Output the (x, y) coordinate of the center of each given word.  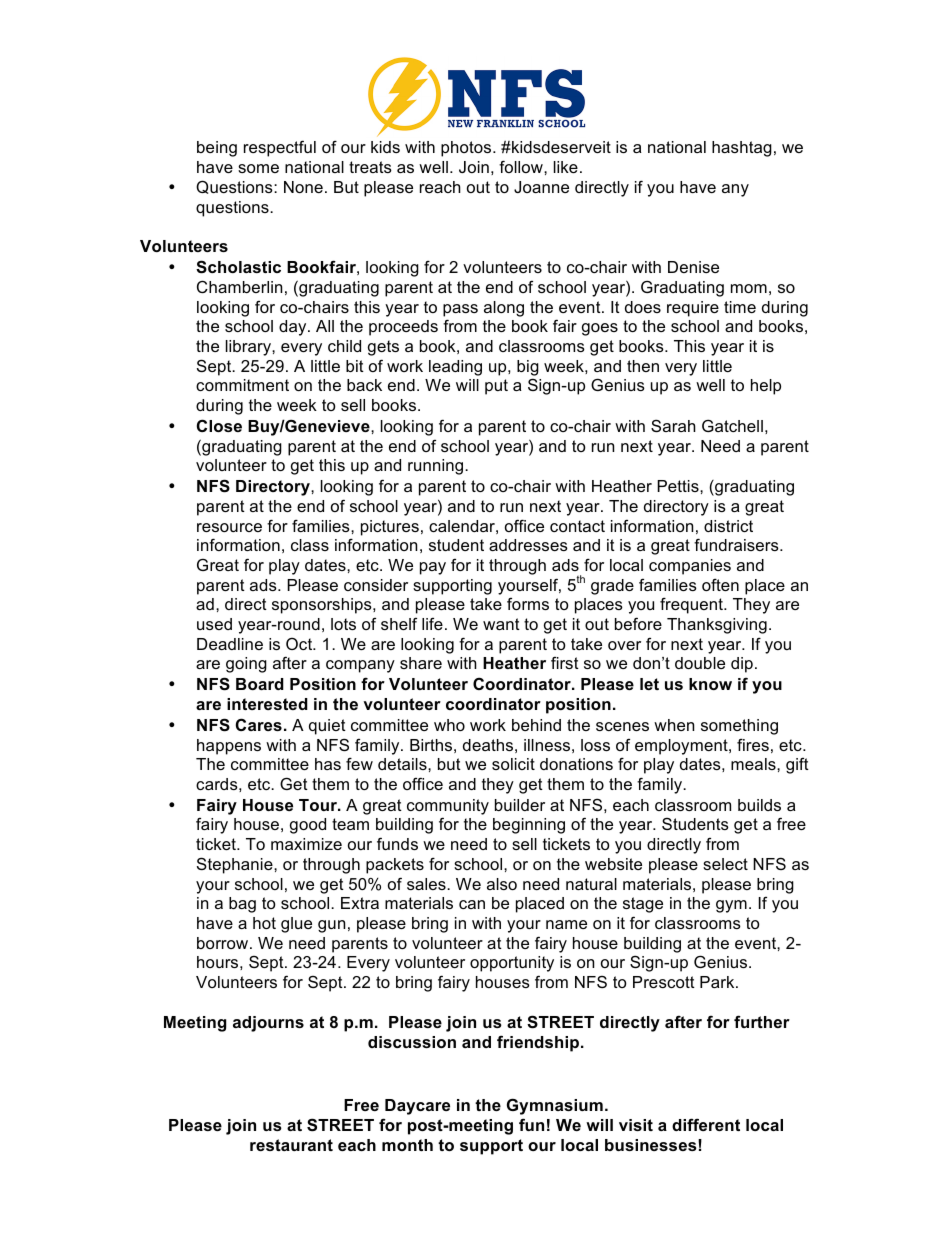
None (303, 187)
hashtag (742, 149)
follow (522, 166)
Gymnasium (555, 1106)
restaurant (291, 1145)
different (706, 1124)
